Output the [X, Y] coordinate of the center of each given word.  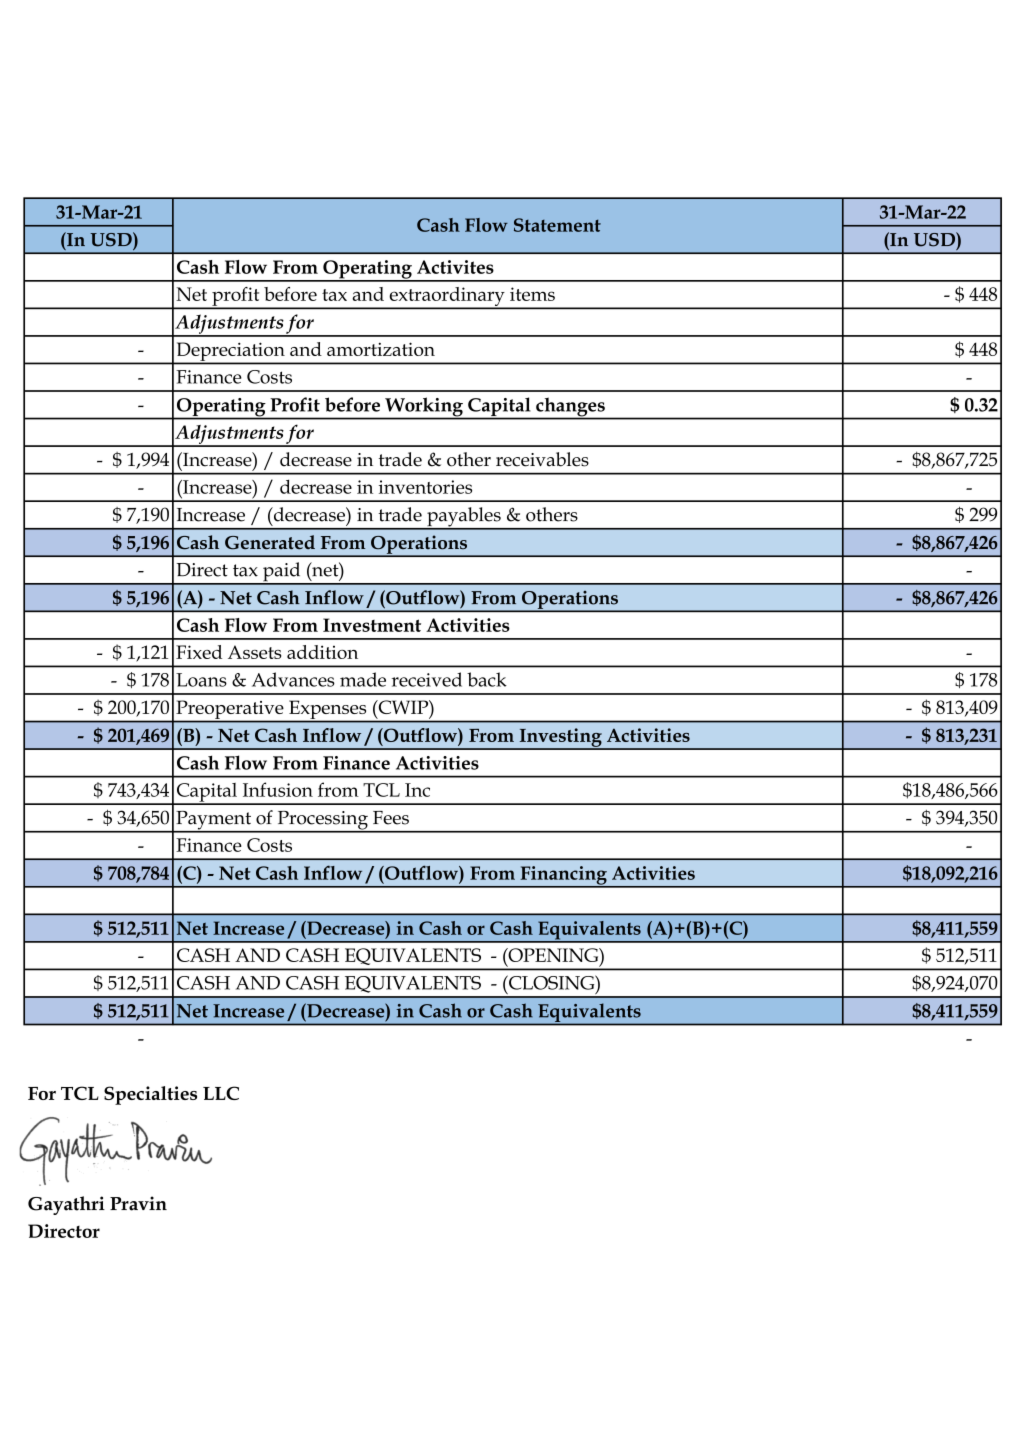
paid [282, 573]
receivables [542, 459]
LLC [221, 1093]
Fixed [199, 652]
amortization [381, 349]
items [532, 294]
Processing [322, 821]
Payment [213, 821]
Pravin [138, 1203]
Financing [563, 876]
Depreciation [230, 352]
